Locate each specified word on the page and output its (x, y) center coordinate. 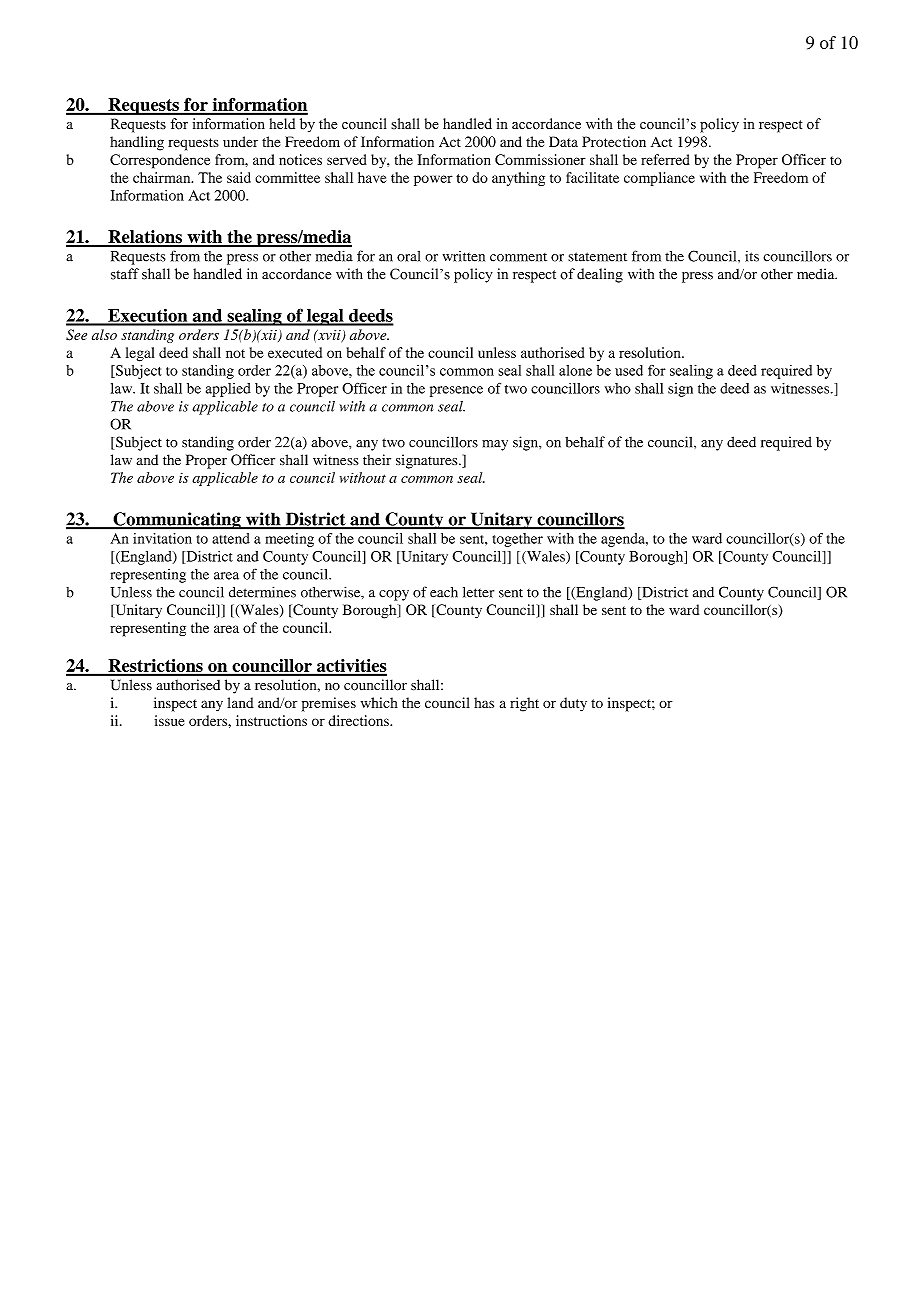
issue (169, 720)
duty (573, 704)
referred (665, 159)
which (379, 702)
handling (137, 143)
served (347, 159)
